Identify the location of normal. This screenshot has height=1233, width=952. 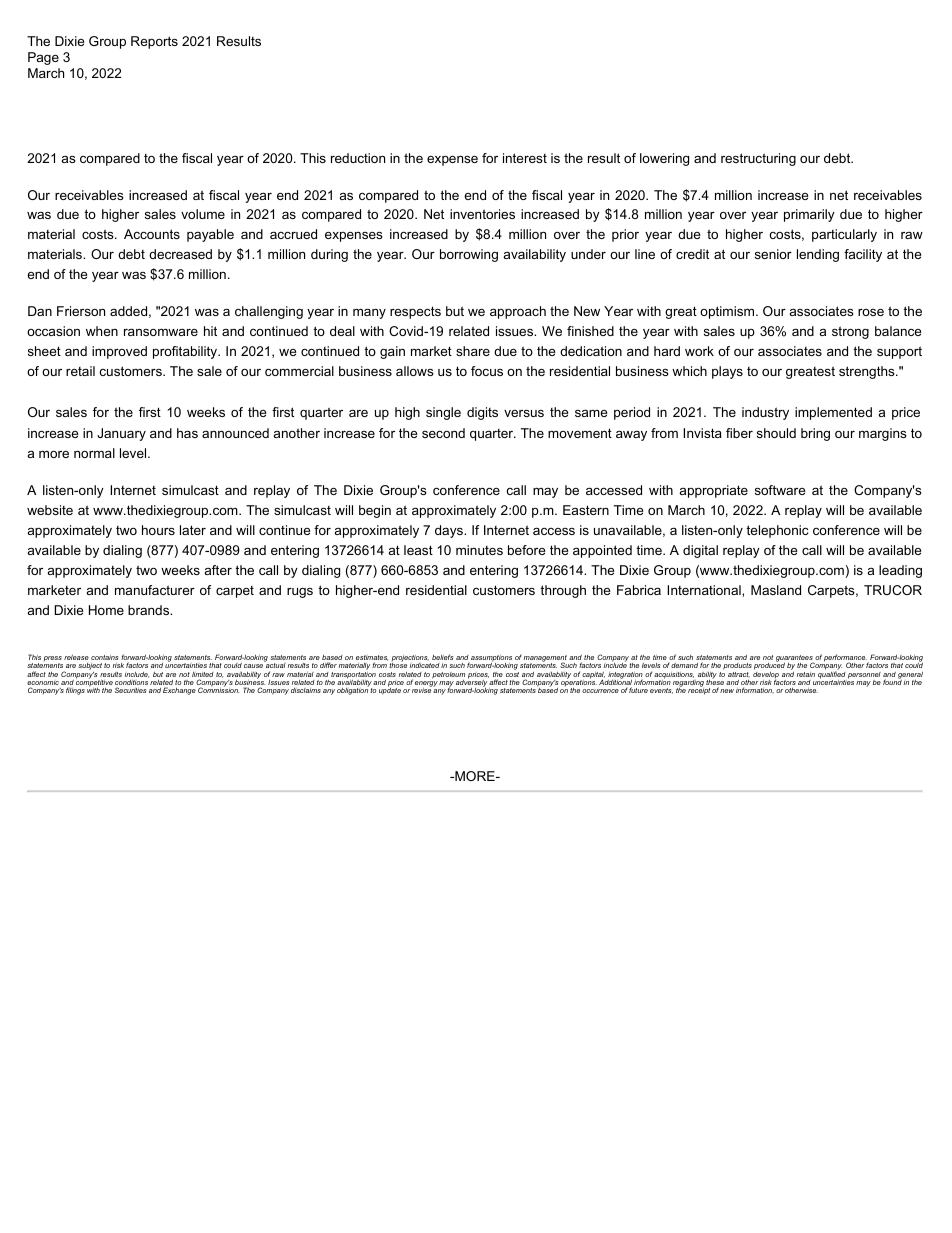
(94, 453).
